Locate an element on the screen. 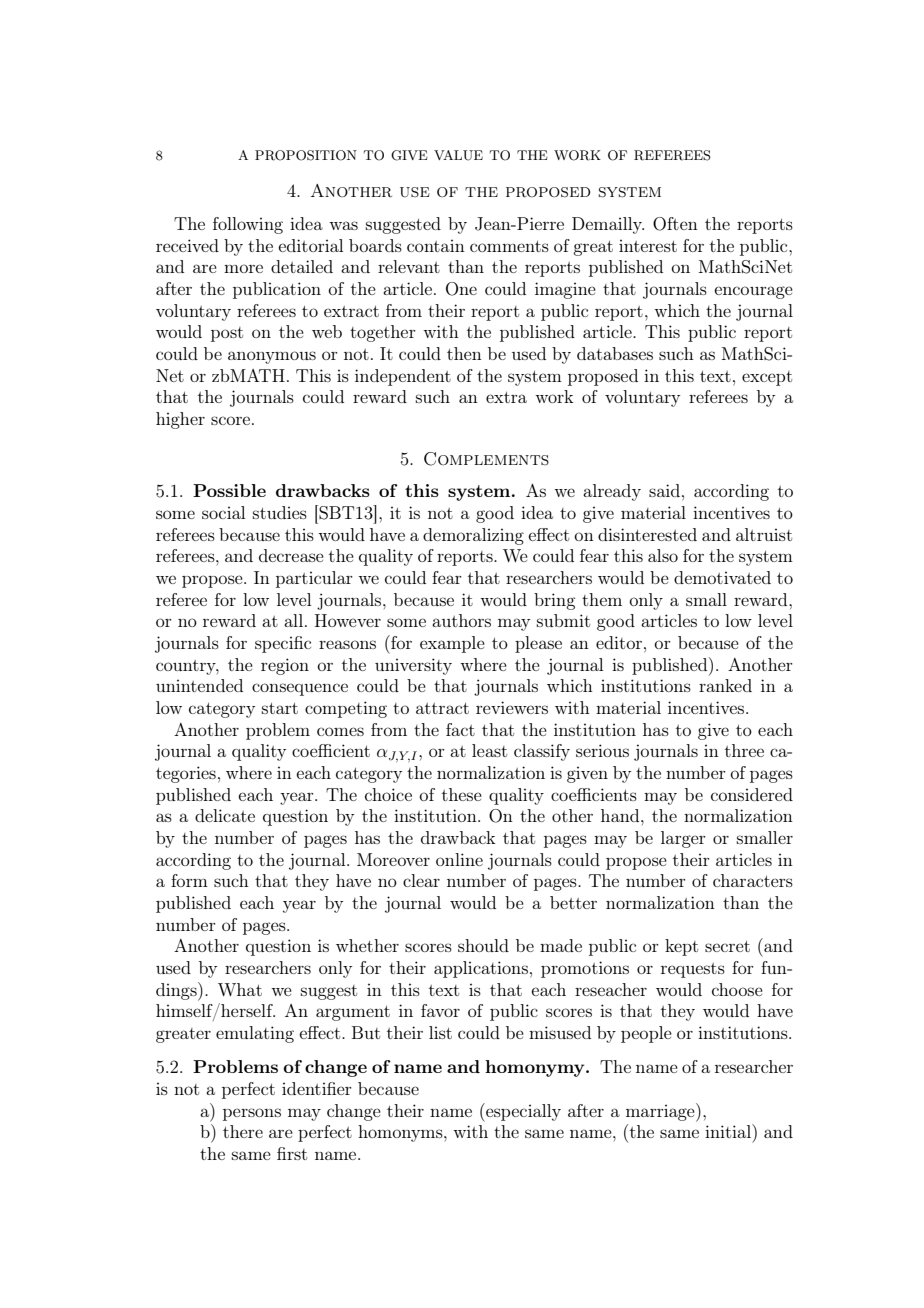  Possible is located at coordinates (229, 490).
